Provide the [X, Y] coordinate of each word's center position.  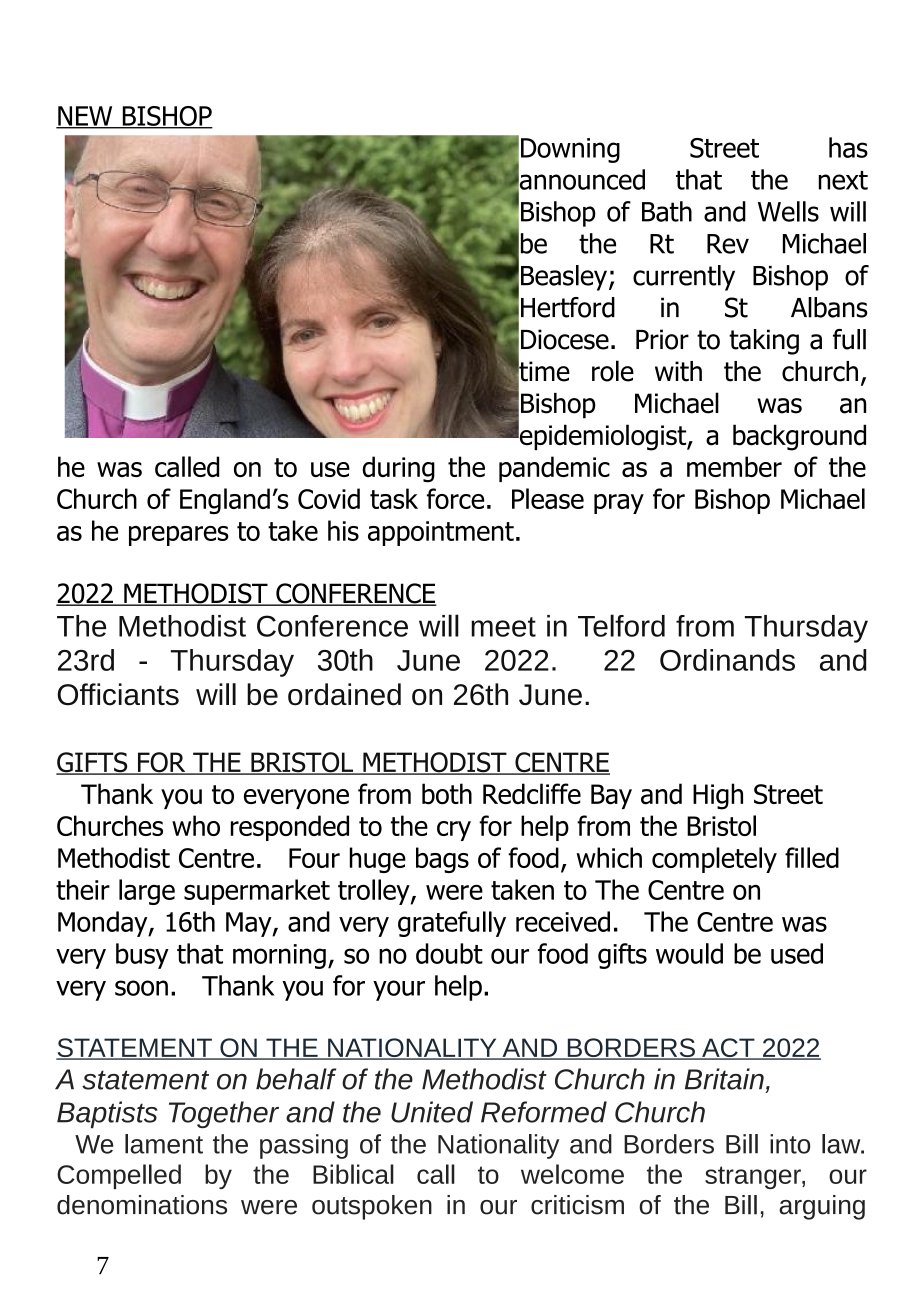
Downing [570, 150]
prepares [179, 536]
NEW [85, 117]
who [196, 825]
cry [454, 831]
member [734, 466]
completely [714, 860]
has [848, 147]
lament [164, 1144]
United [432, 1112]
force [455, 498]
